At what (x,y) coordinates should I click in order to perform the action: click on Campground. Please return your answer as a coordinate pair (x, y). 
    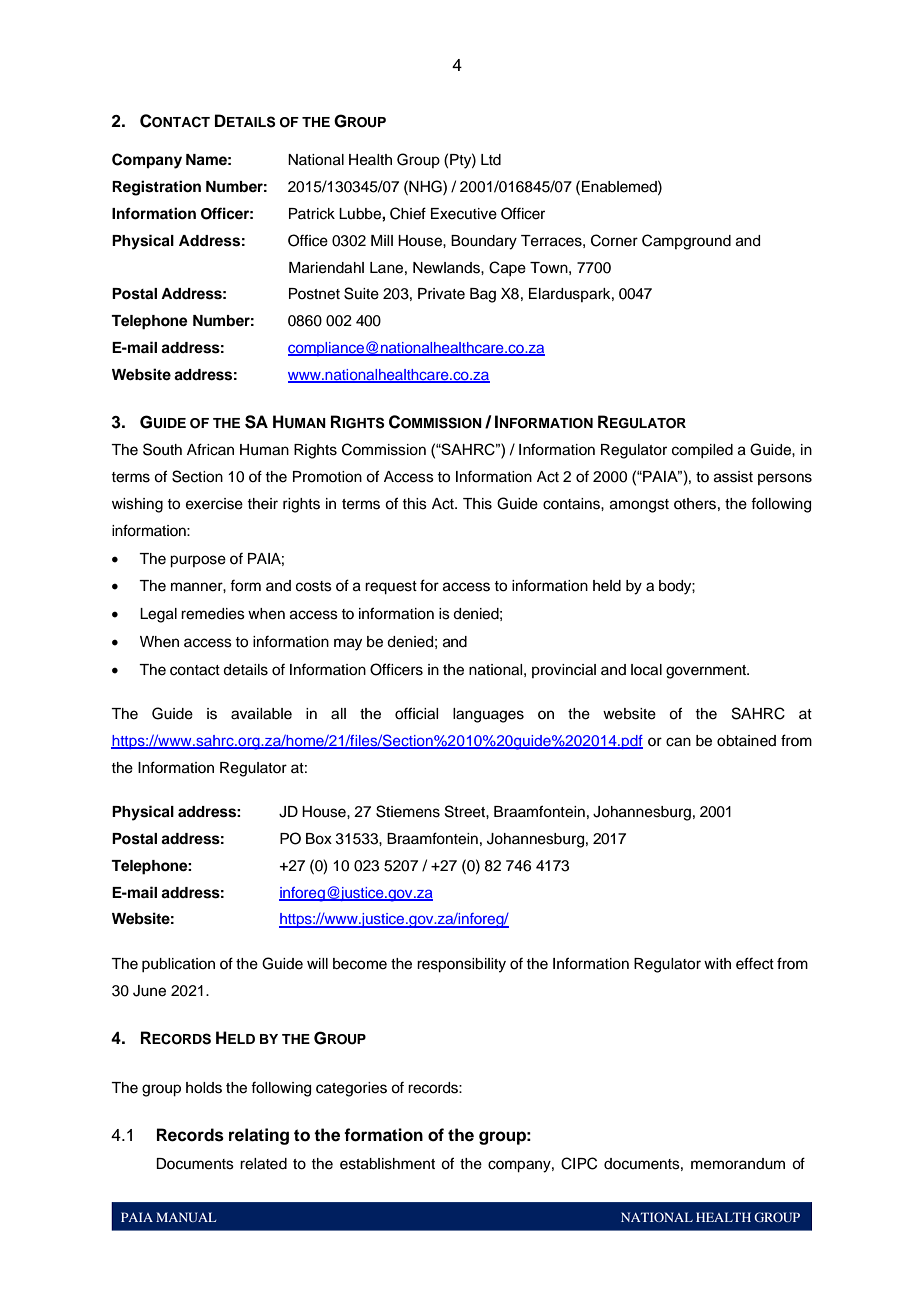
    Looking at the image, I should click on (686, 242).
